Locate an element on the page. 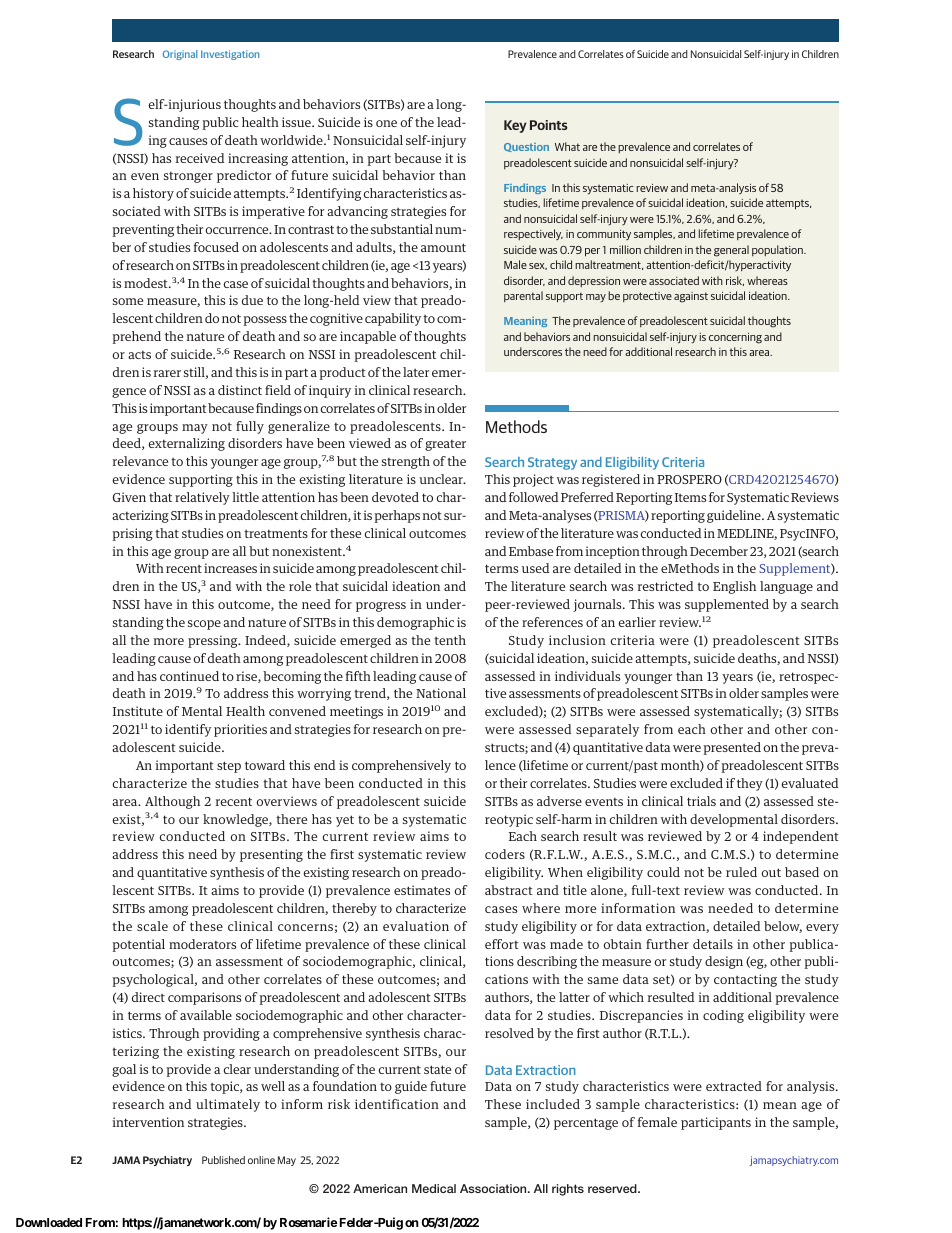  Medical is located at coordinates (434, 1188).
